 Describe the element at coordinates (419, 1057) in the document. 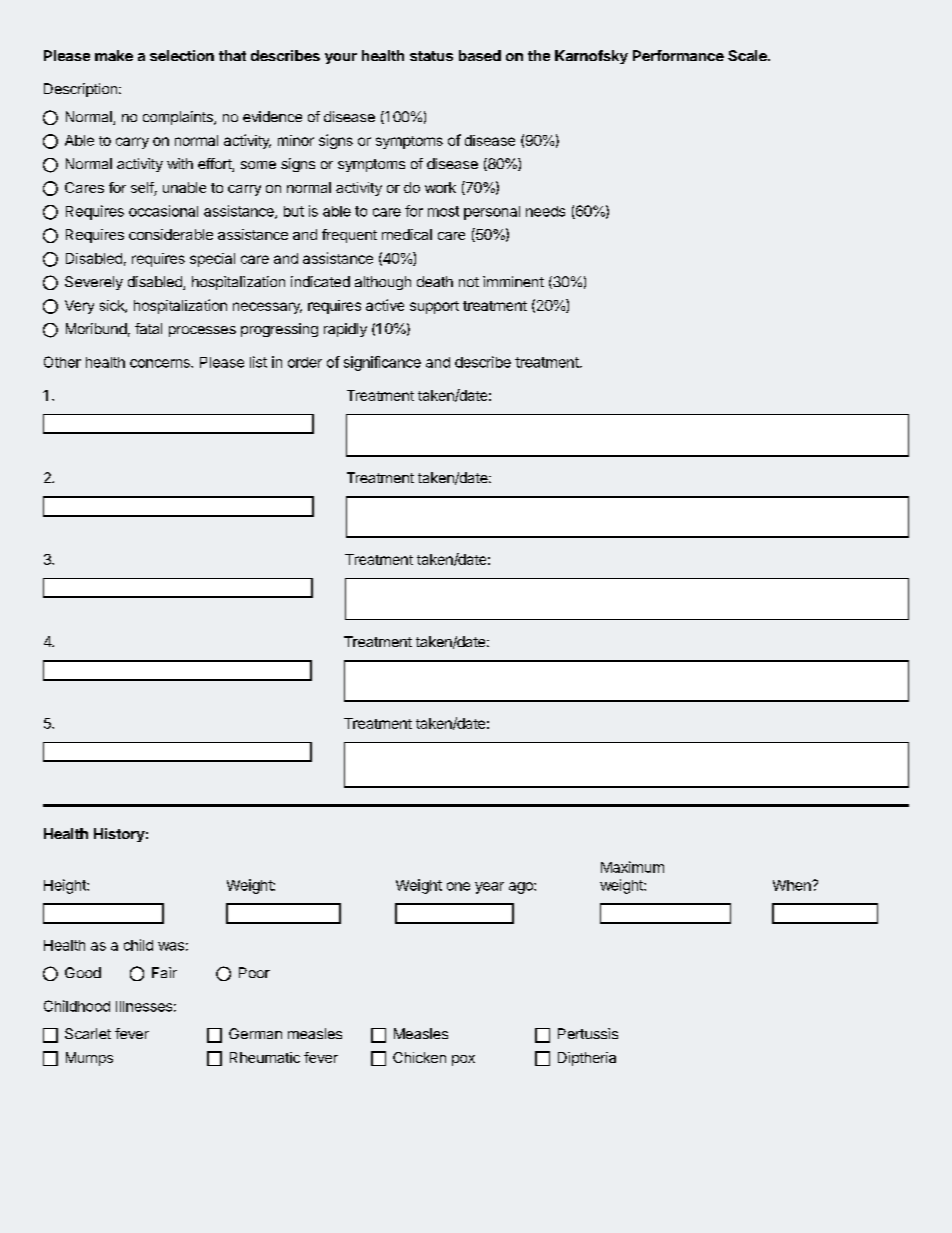

I see `Chicken` at that location.
